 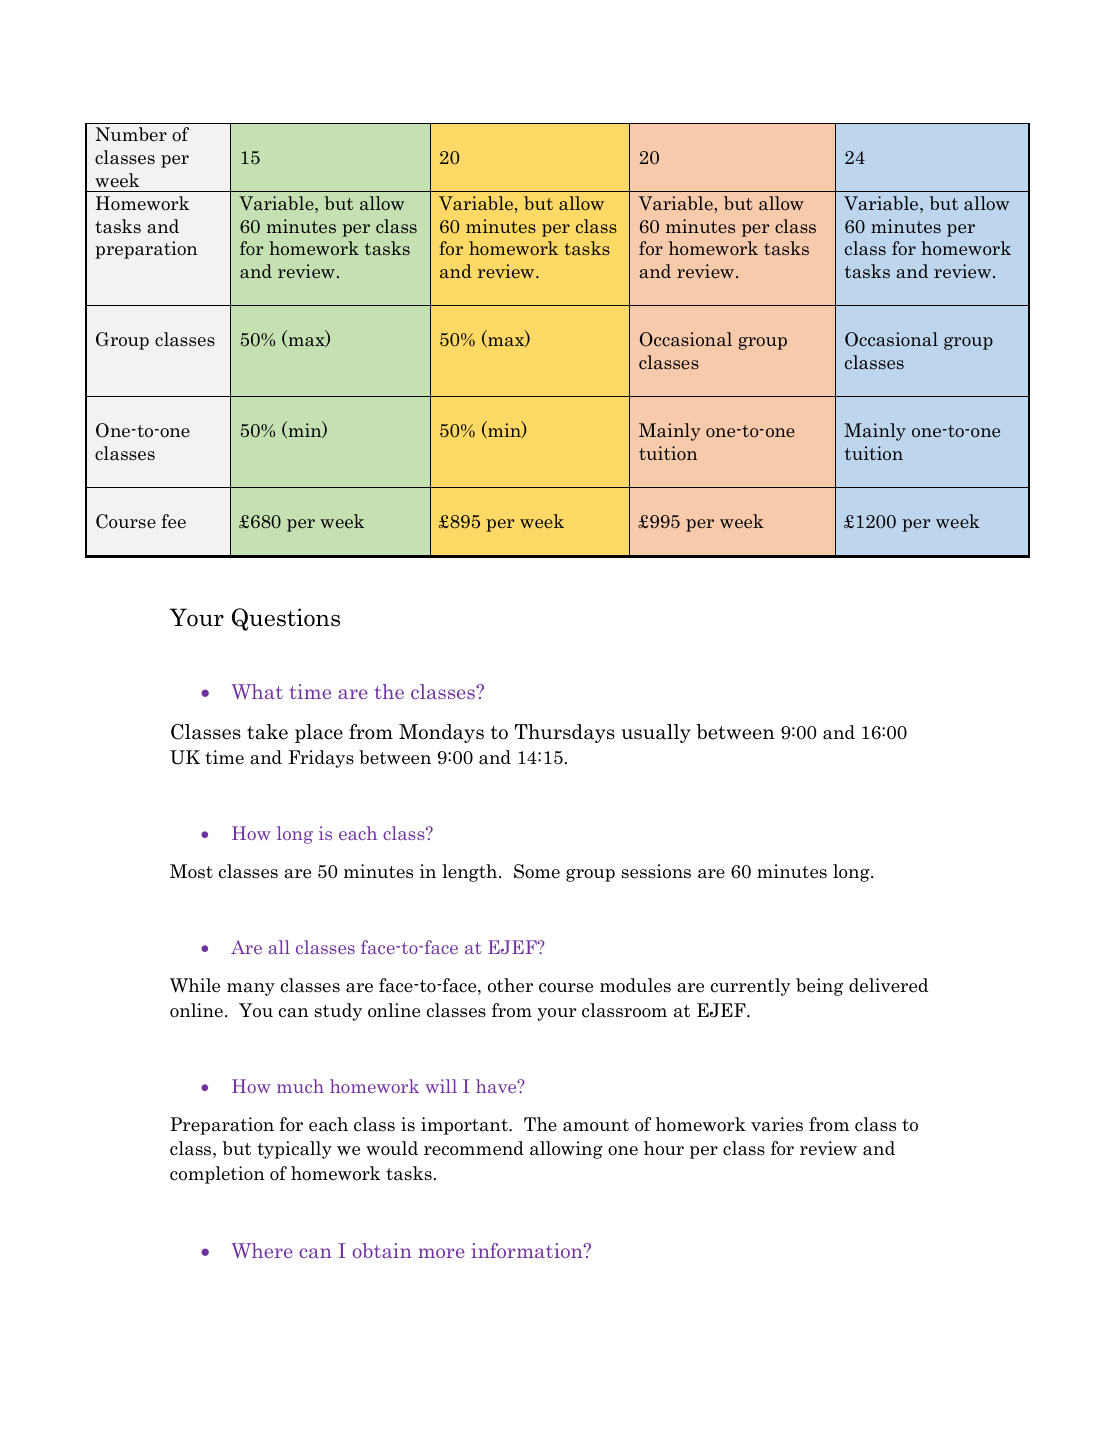 I want to click on Thursdays, so click(x=565, y=733).
